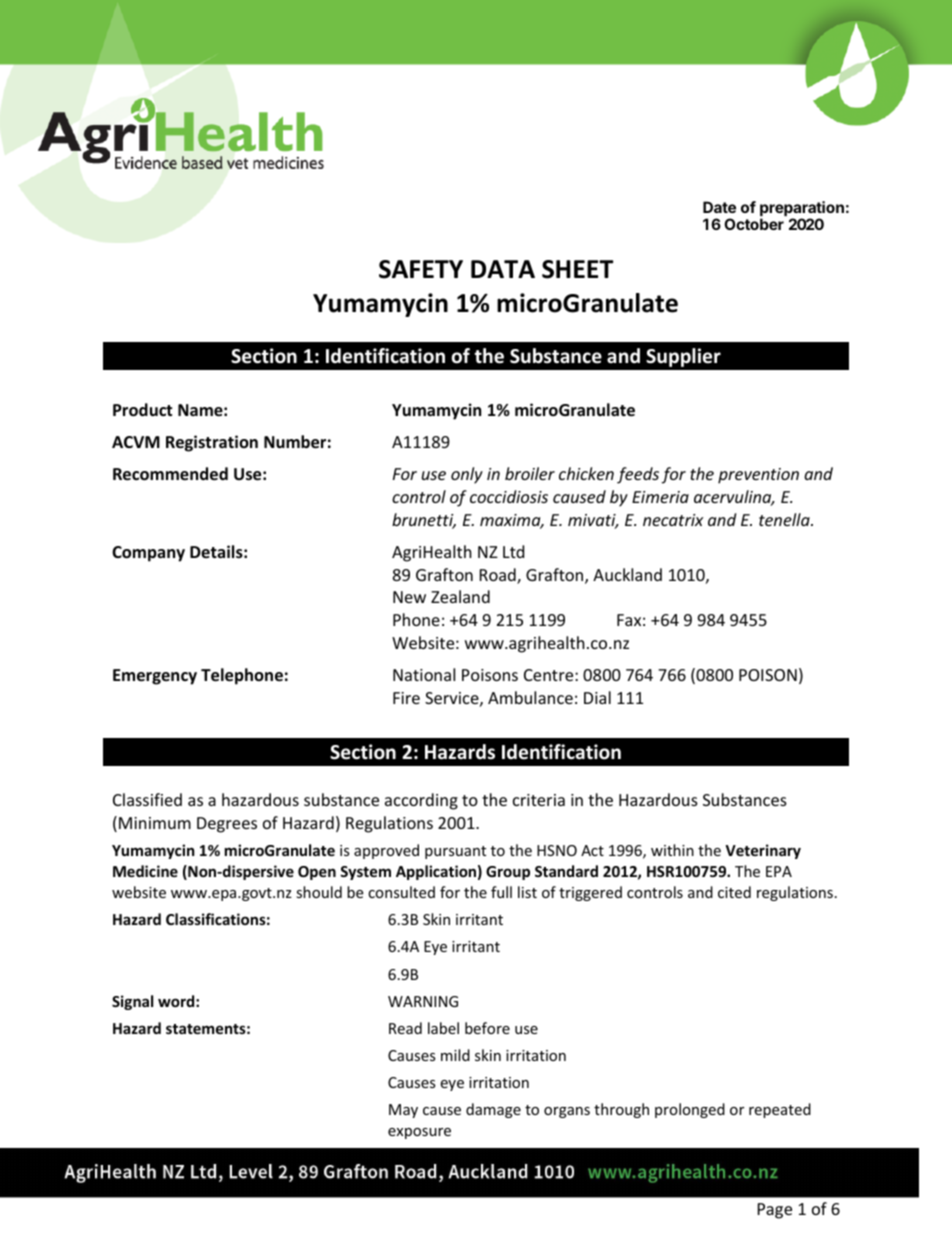  I want to click on DATA, so click(503, 269).
